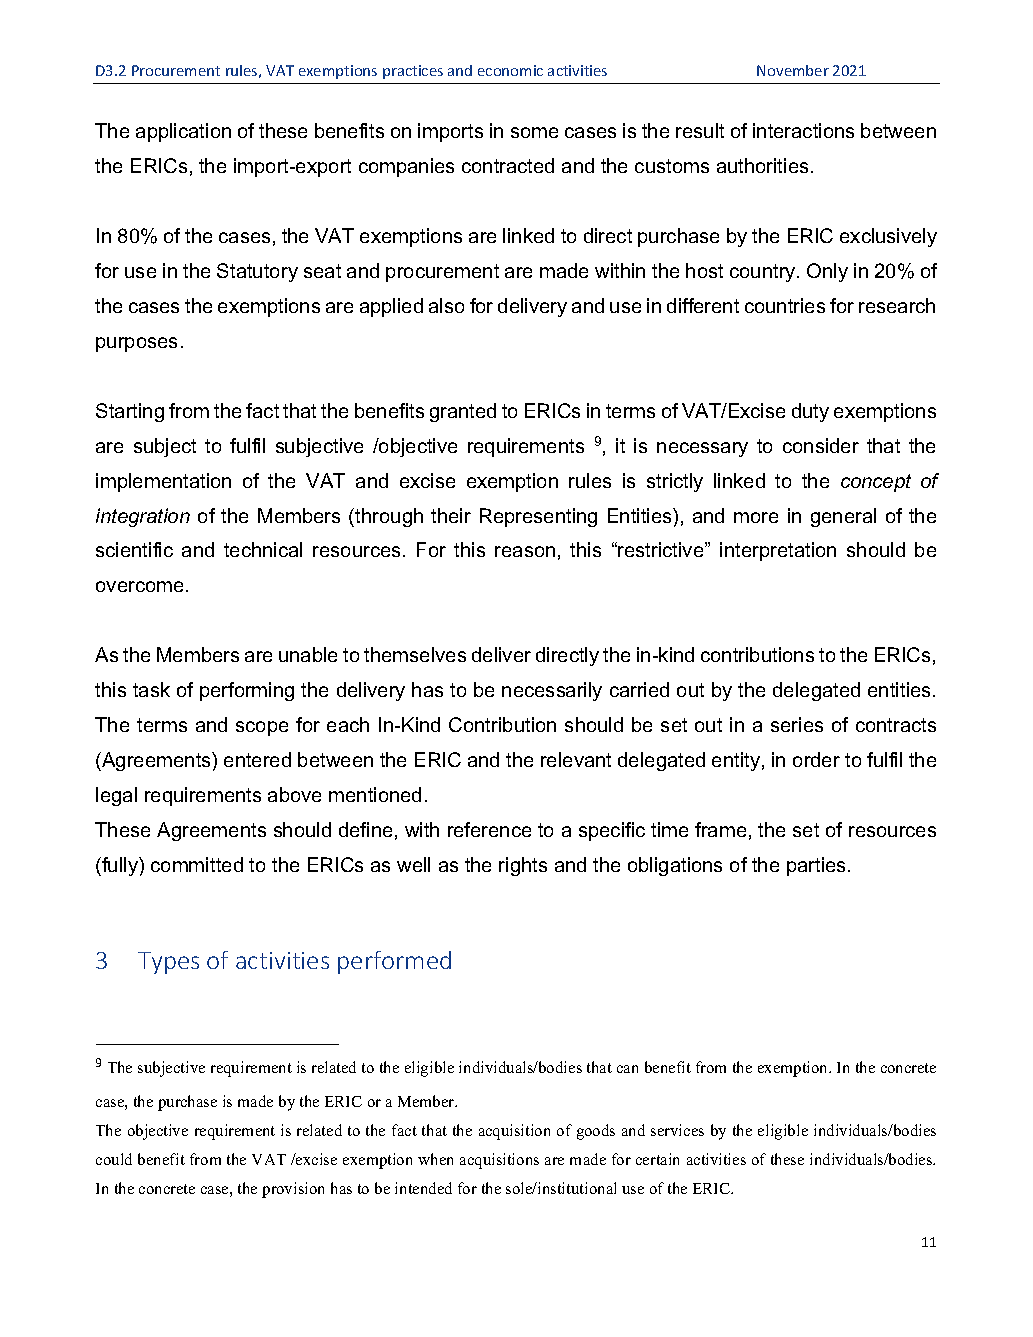 The width and height of the image is (1033, 1337). Describe the element at coordinates (463, 412) in the image. I see `granted` at that location.
